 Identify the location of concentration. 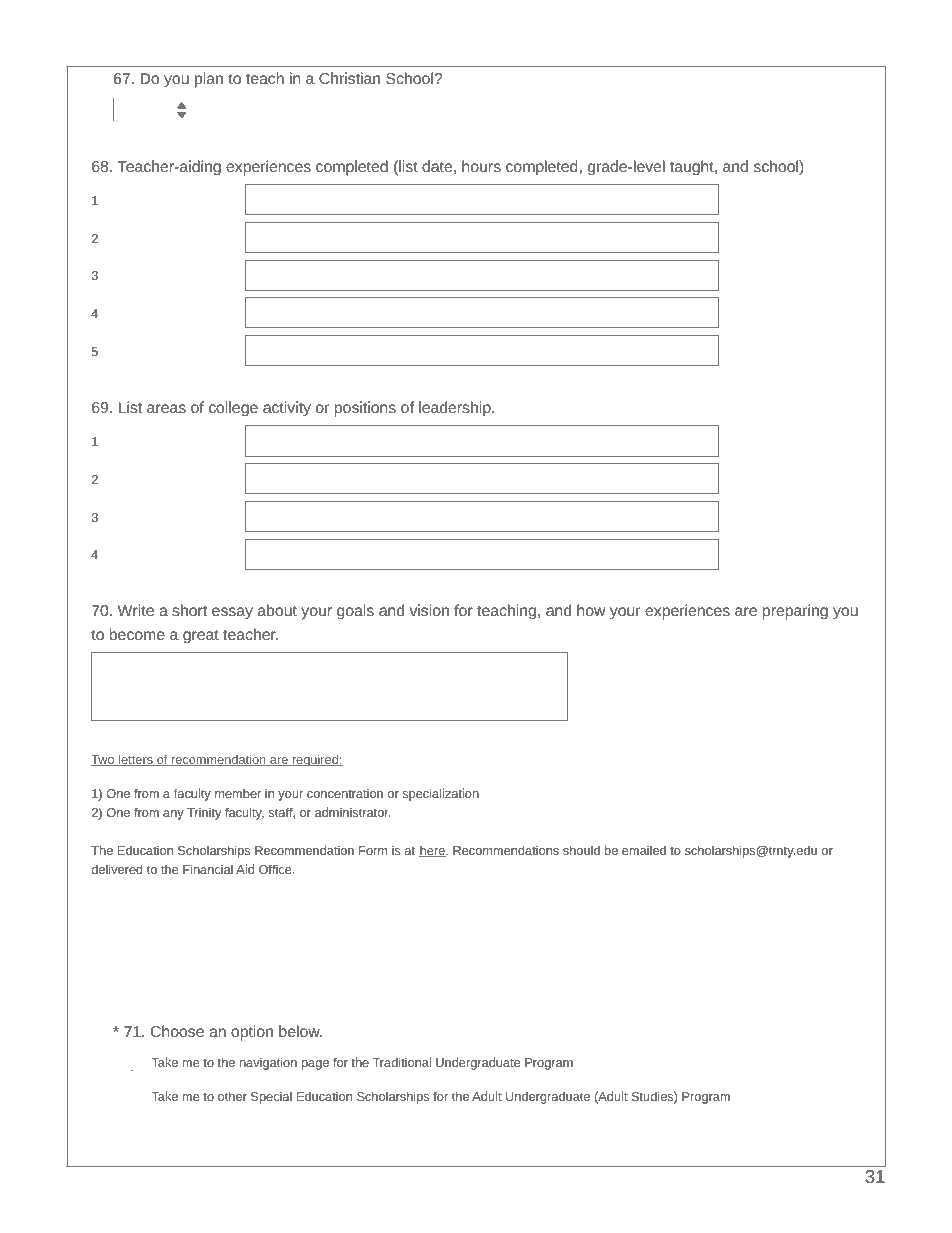
(345, 793).
